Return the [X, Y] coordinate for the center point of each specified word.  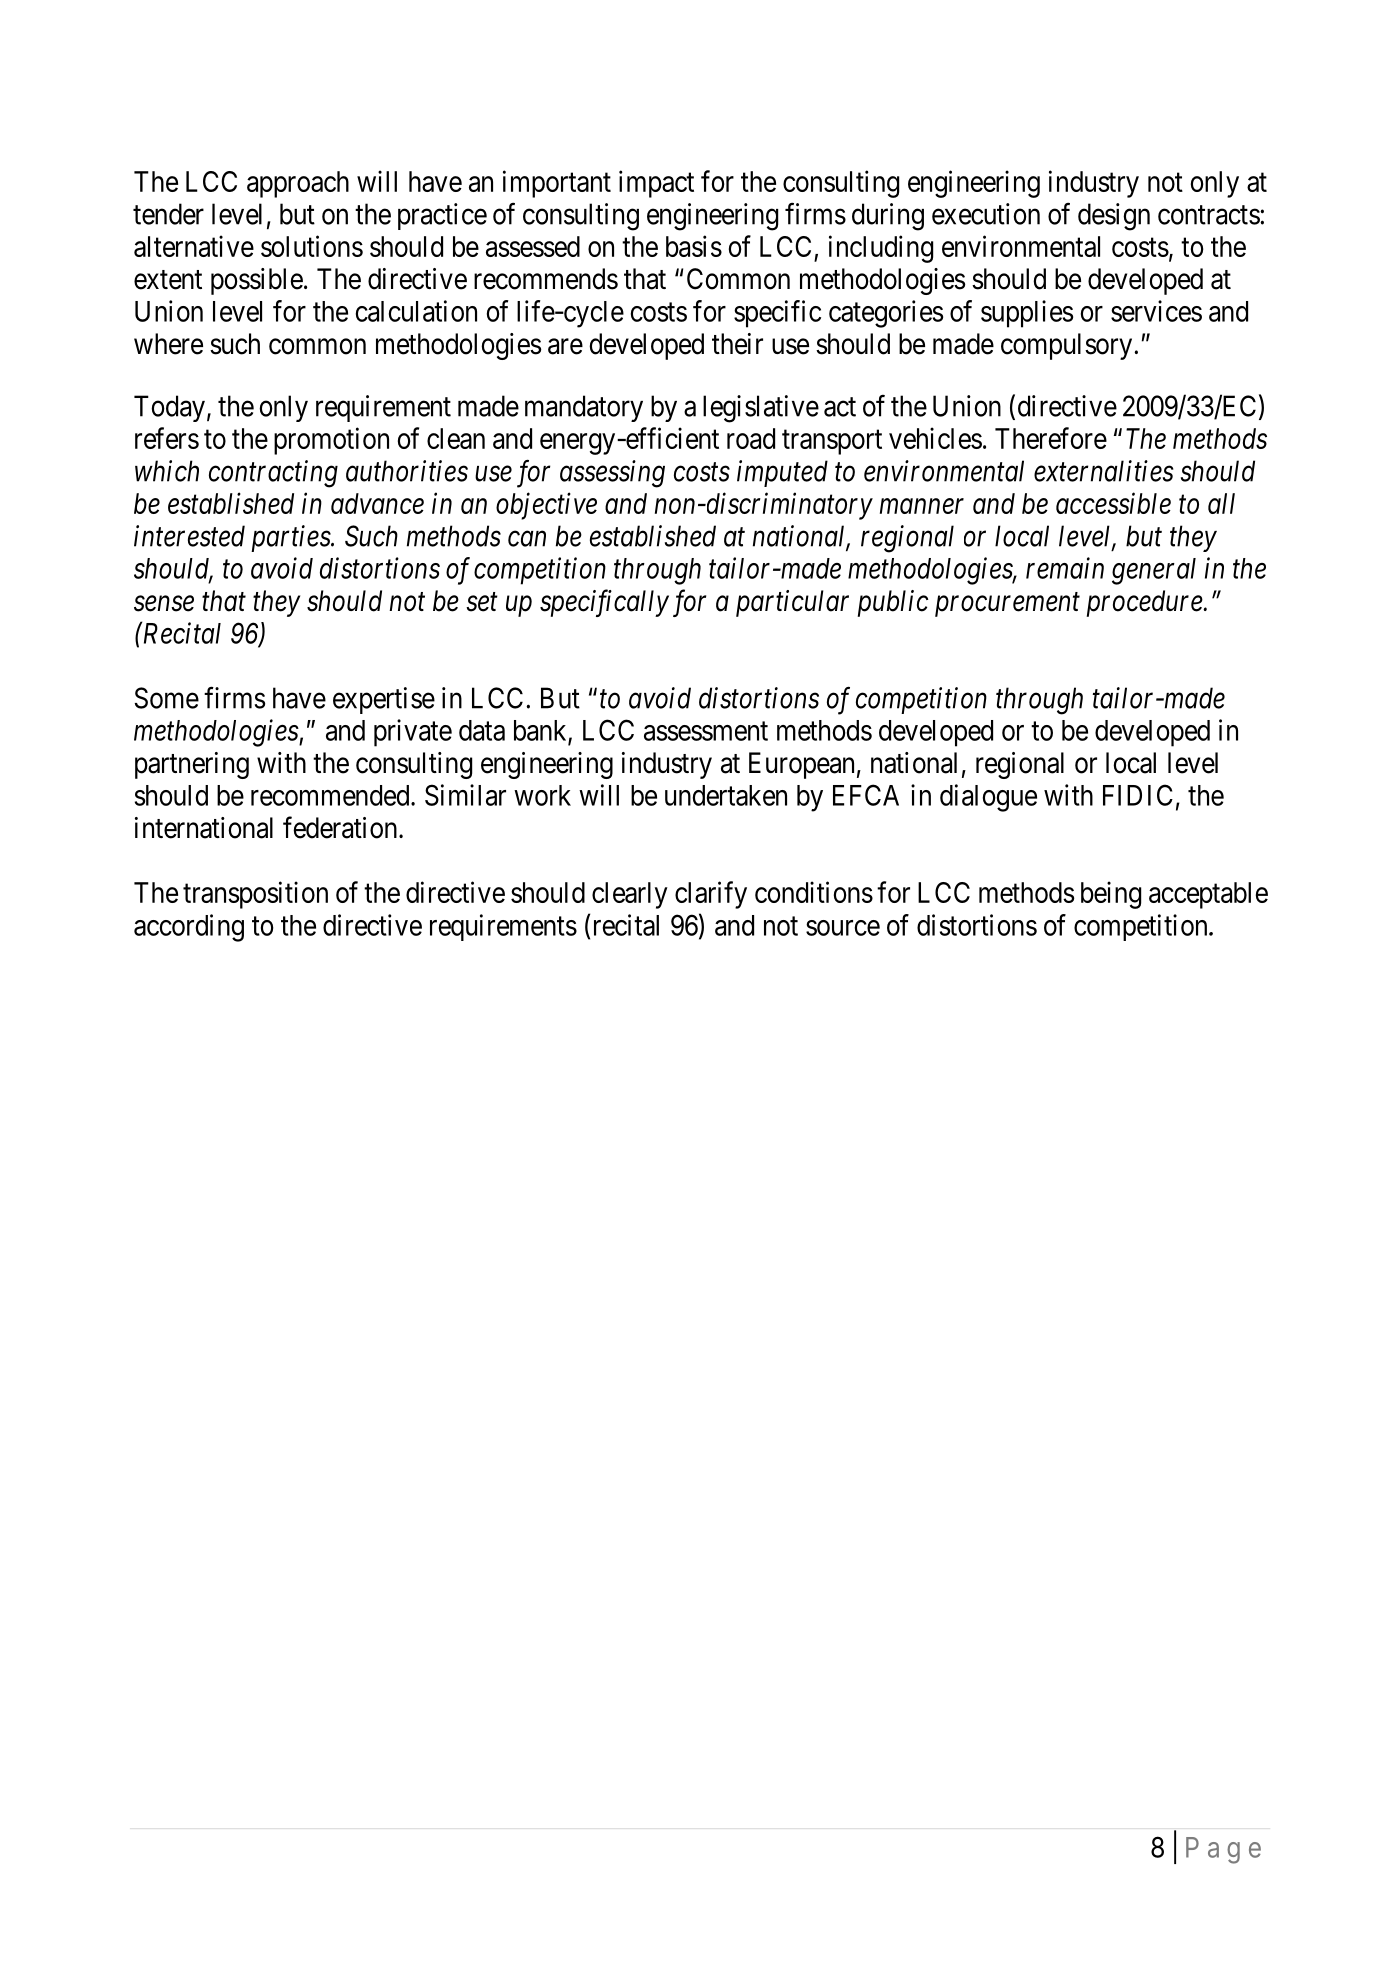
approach [298, 184]
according [189, 928]
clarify [711, 895]
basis [694, 246]
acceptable [1208, 895]
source [843, 928]
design [1114, 217]
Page [1223, 1850]
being [1111, 895]
